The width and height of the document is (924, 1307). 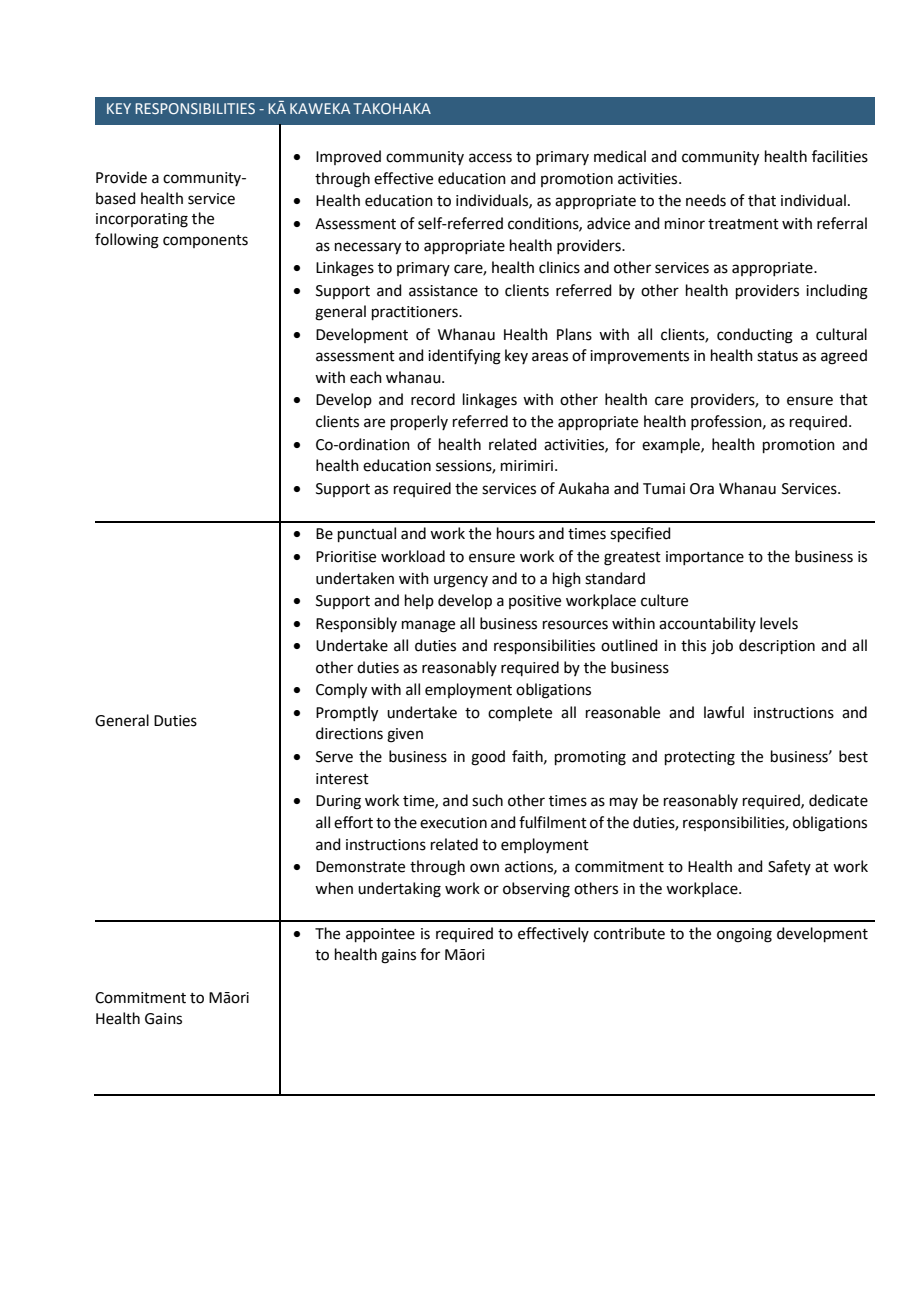 What do you see at coordinates (490, 158) in the document?
I see `access` at bounding box center [490, 158].
